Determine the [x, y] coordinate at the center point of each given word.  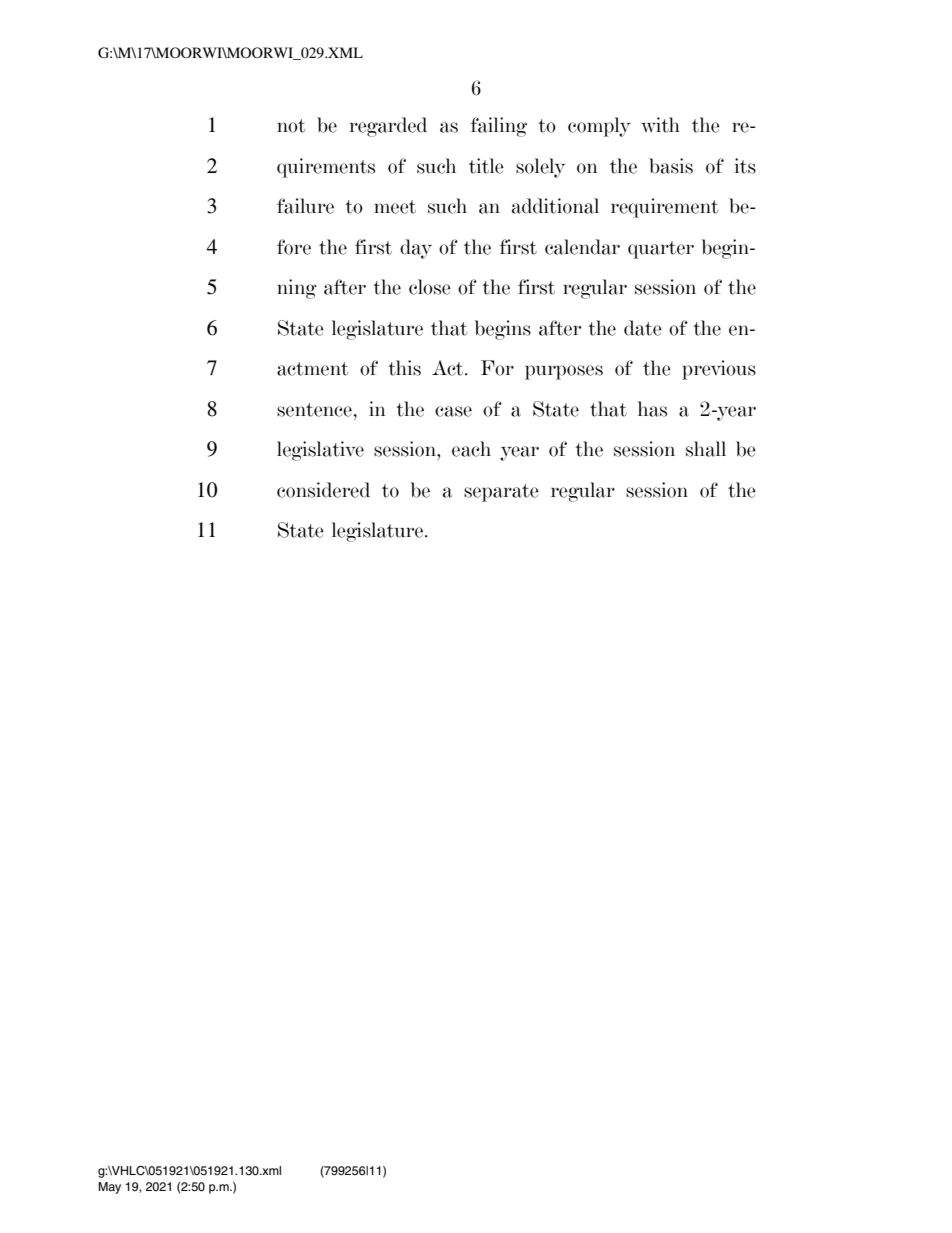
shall [706, 449]
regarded [388, 127]
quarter [661, 250]
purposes [564, 372]
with [660, 125]
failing [499, 127]
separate [501, 493]
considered [323, 490]
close [430, 287]
